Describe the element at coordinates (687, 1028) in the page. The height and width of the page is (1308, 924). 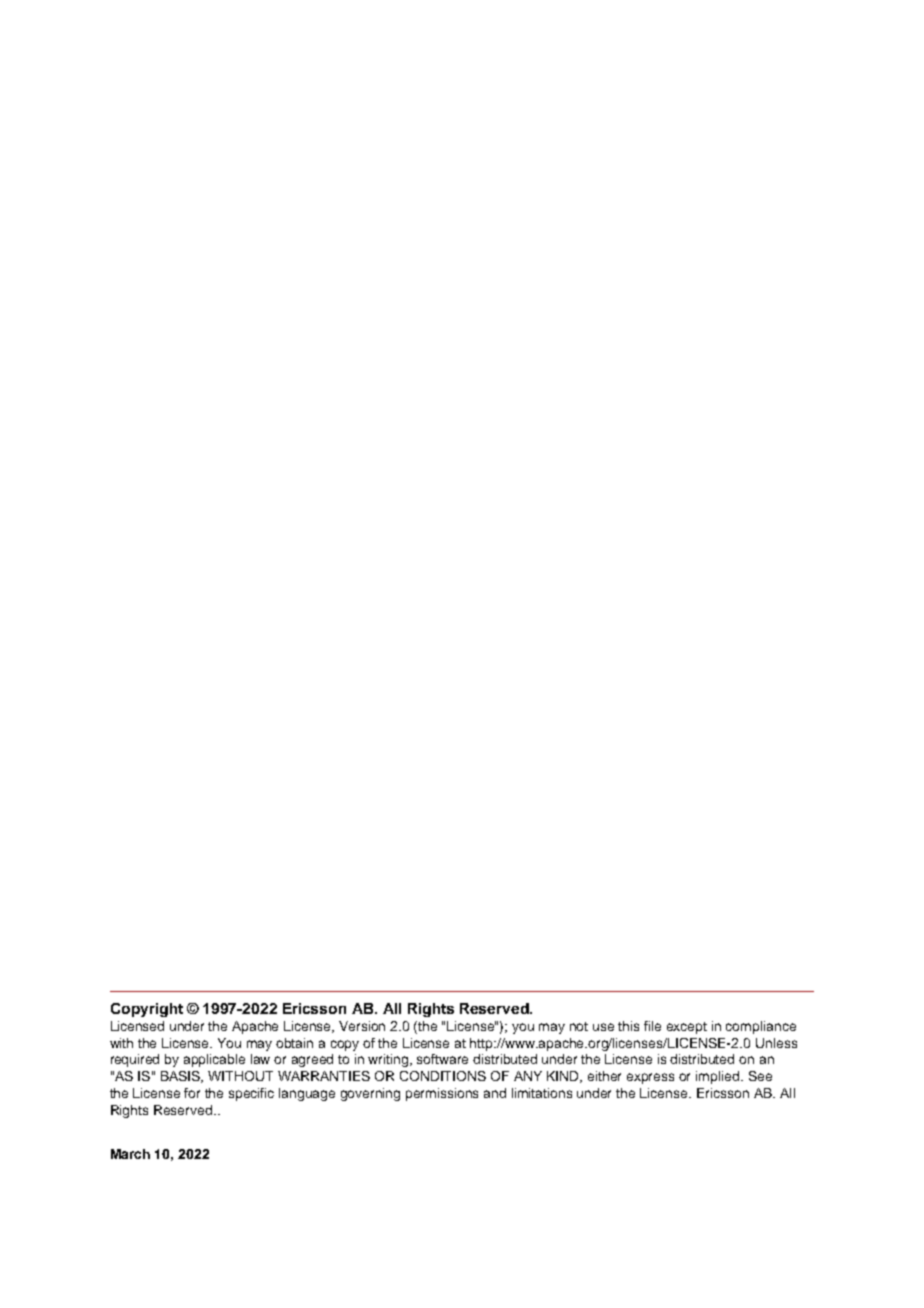
I see `except` at that location.
